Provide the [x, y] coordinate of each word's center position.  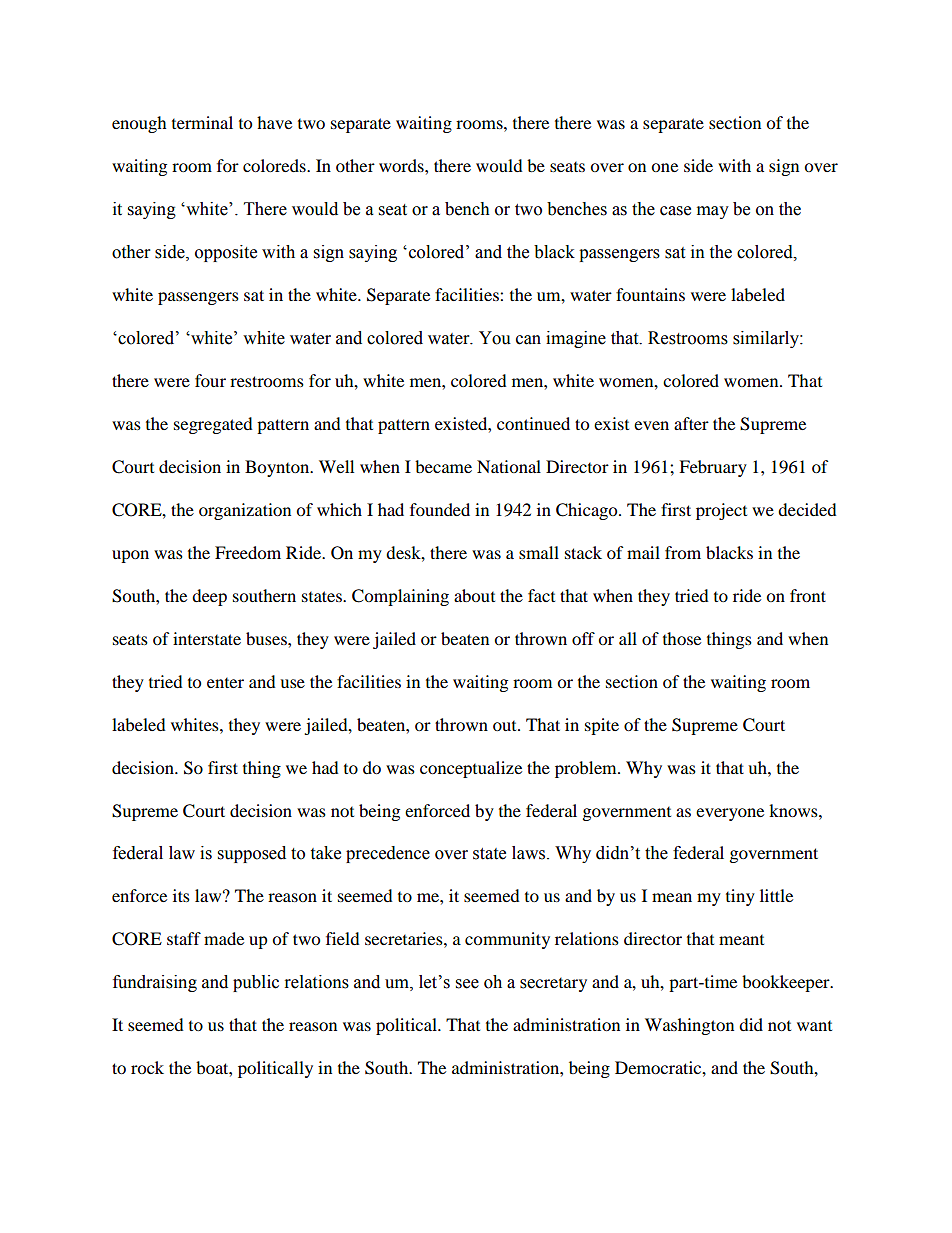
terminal [202, 122]
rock [147, 1067]
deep [209, 597]
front [808, 595]
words [402, 165]
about [474, 595]
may [713, 212]
